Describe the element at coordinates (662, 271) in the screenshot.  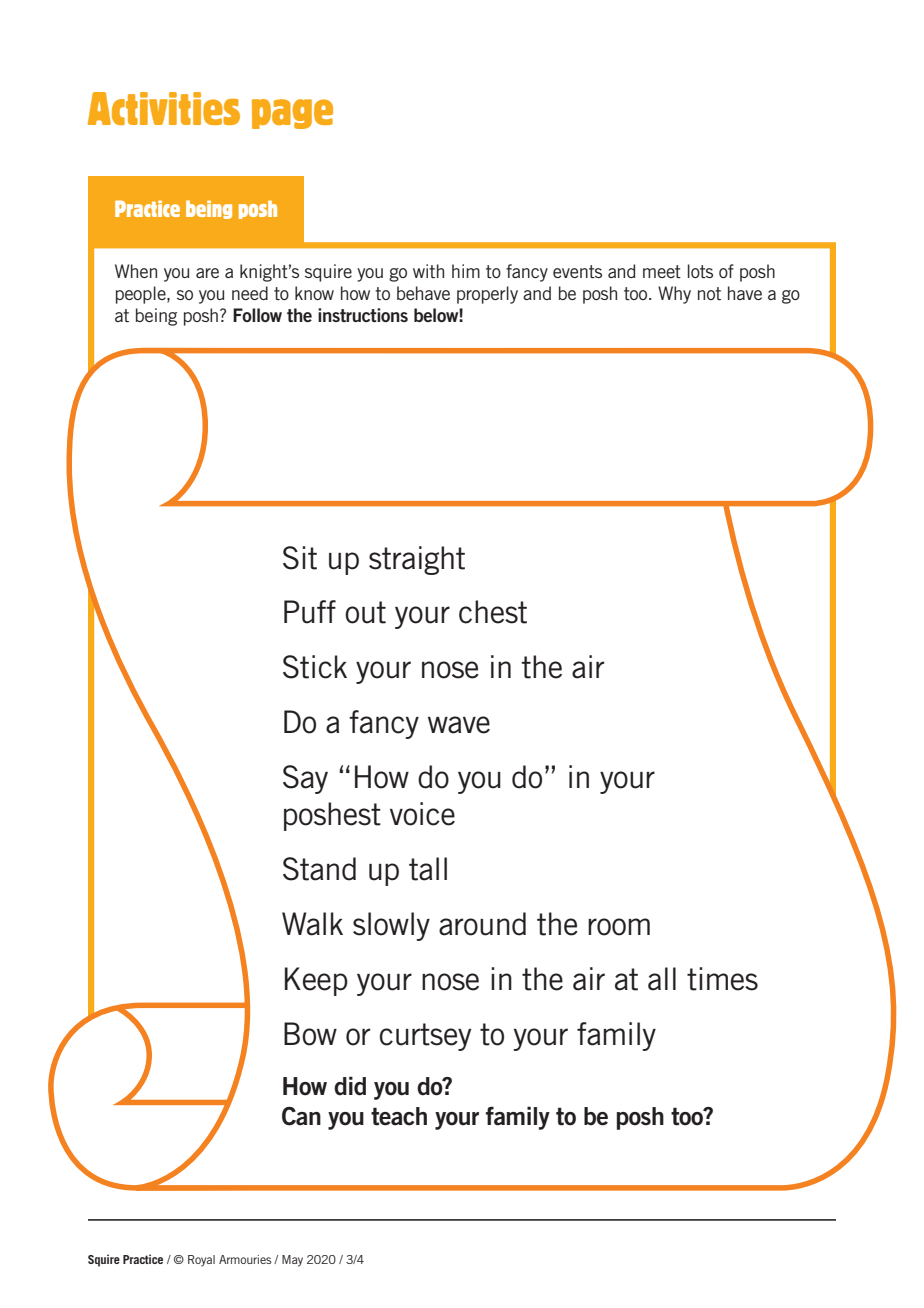
I see `meet` at that location.
